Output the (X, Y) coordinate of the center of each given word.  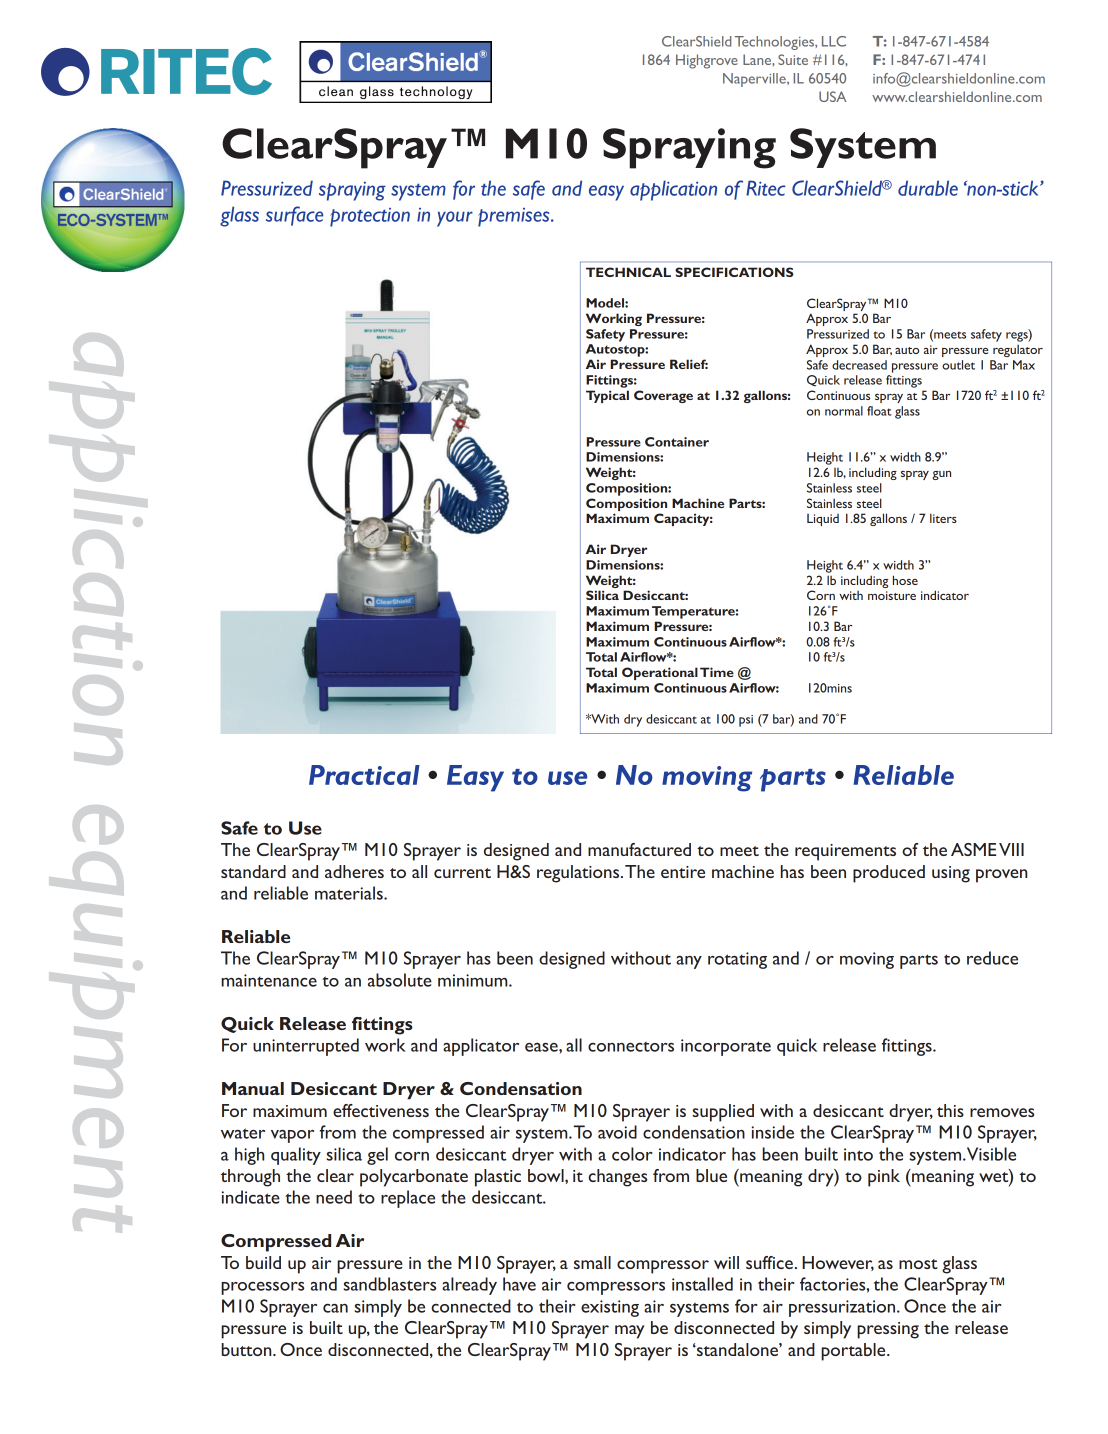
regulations (579, 874)
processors (262, 1288)
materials (350, 893)
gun (941, 475)
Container (677, 442)
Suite (793, 59)
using (951, 874)
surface (294, 216)
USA (833, 96)
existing (610, 1308)
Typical (607, 396)
